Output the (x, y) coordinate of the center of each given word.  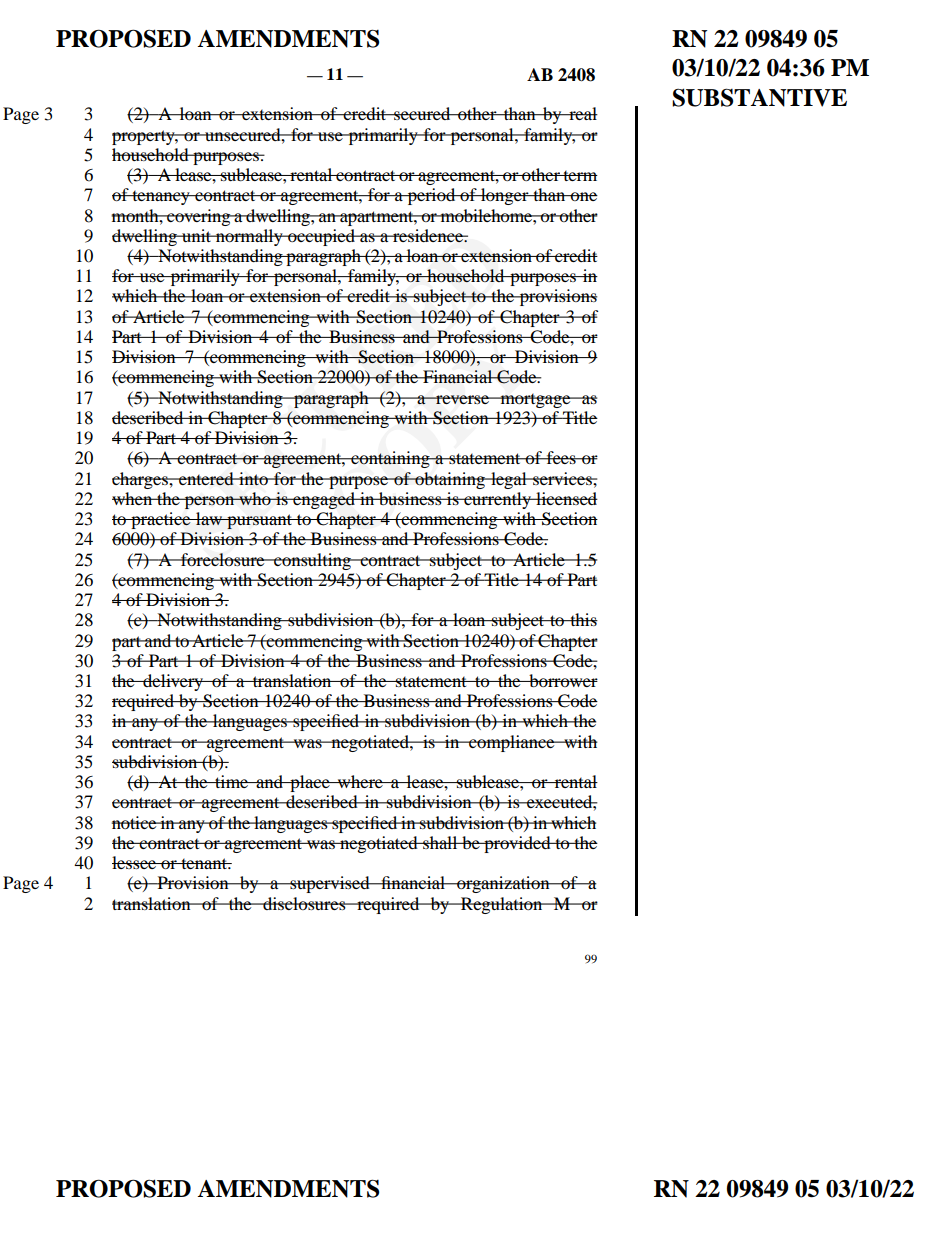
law (209, 518)
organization (503, 884)
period (431, 196)
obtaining (450, 480)
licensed (566, 498)
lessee (135, 862)
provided (517, 844)
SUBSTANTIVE (759, 97)
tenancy (161, 198)
